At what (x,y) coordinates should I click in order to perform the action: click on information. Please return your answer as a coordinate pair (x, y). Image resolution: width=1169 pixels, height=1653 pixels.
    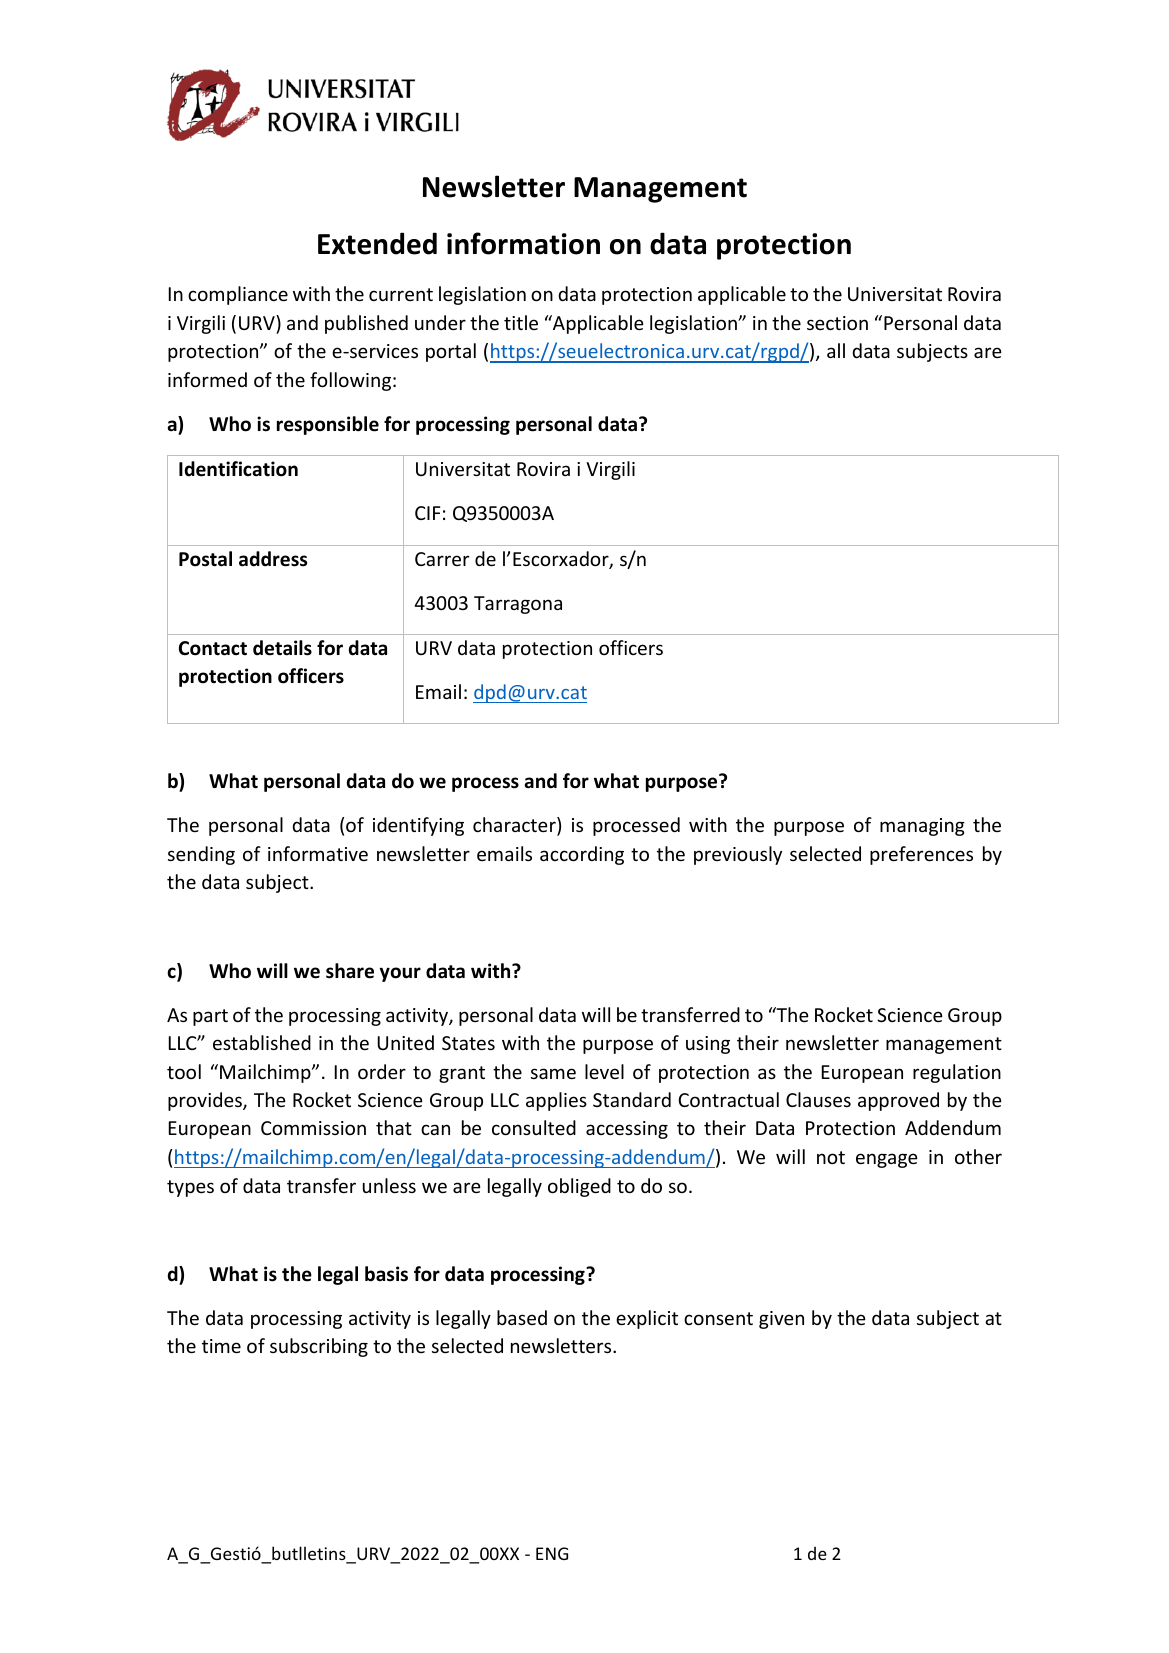
    Looking at the image, I should click on (523, 243).
